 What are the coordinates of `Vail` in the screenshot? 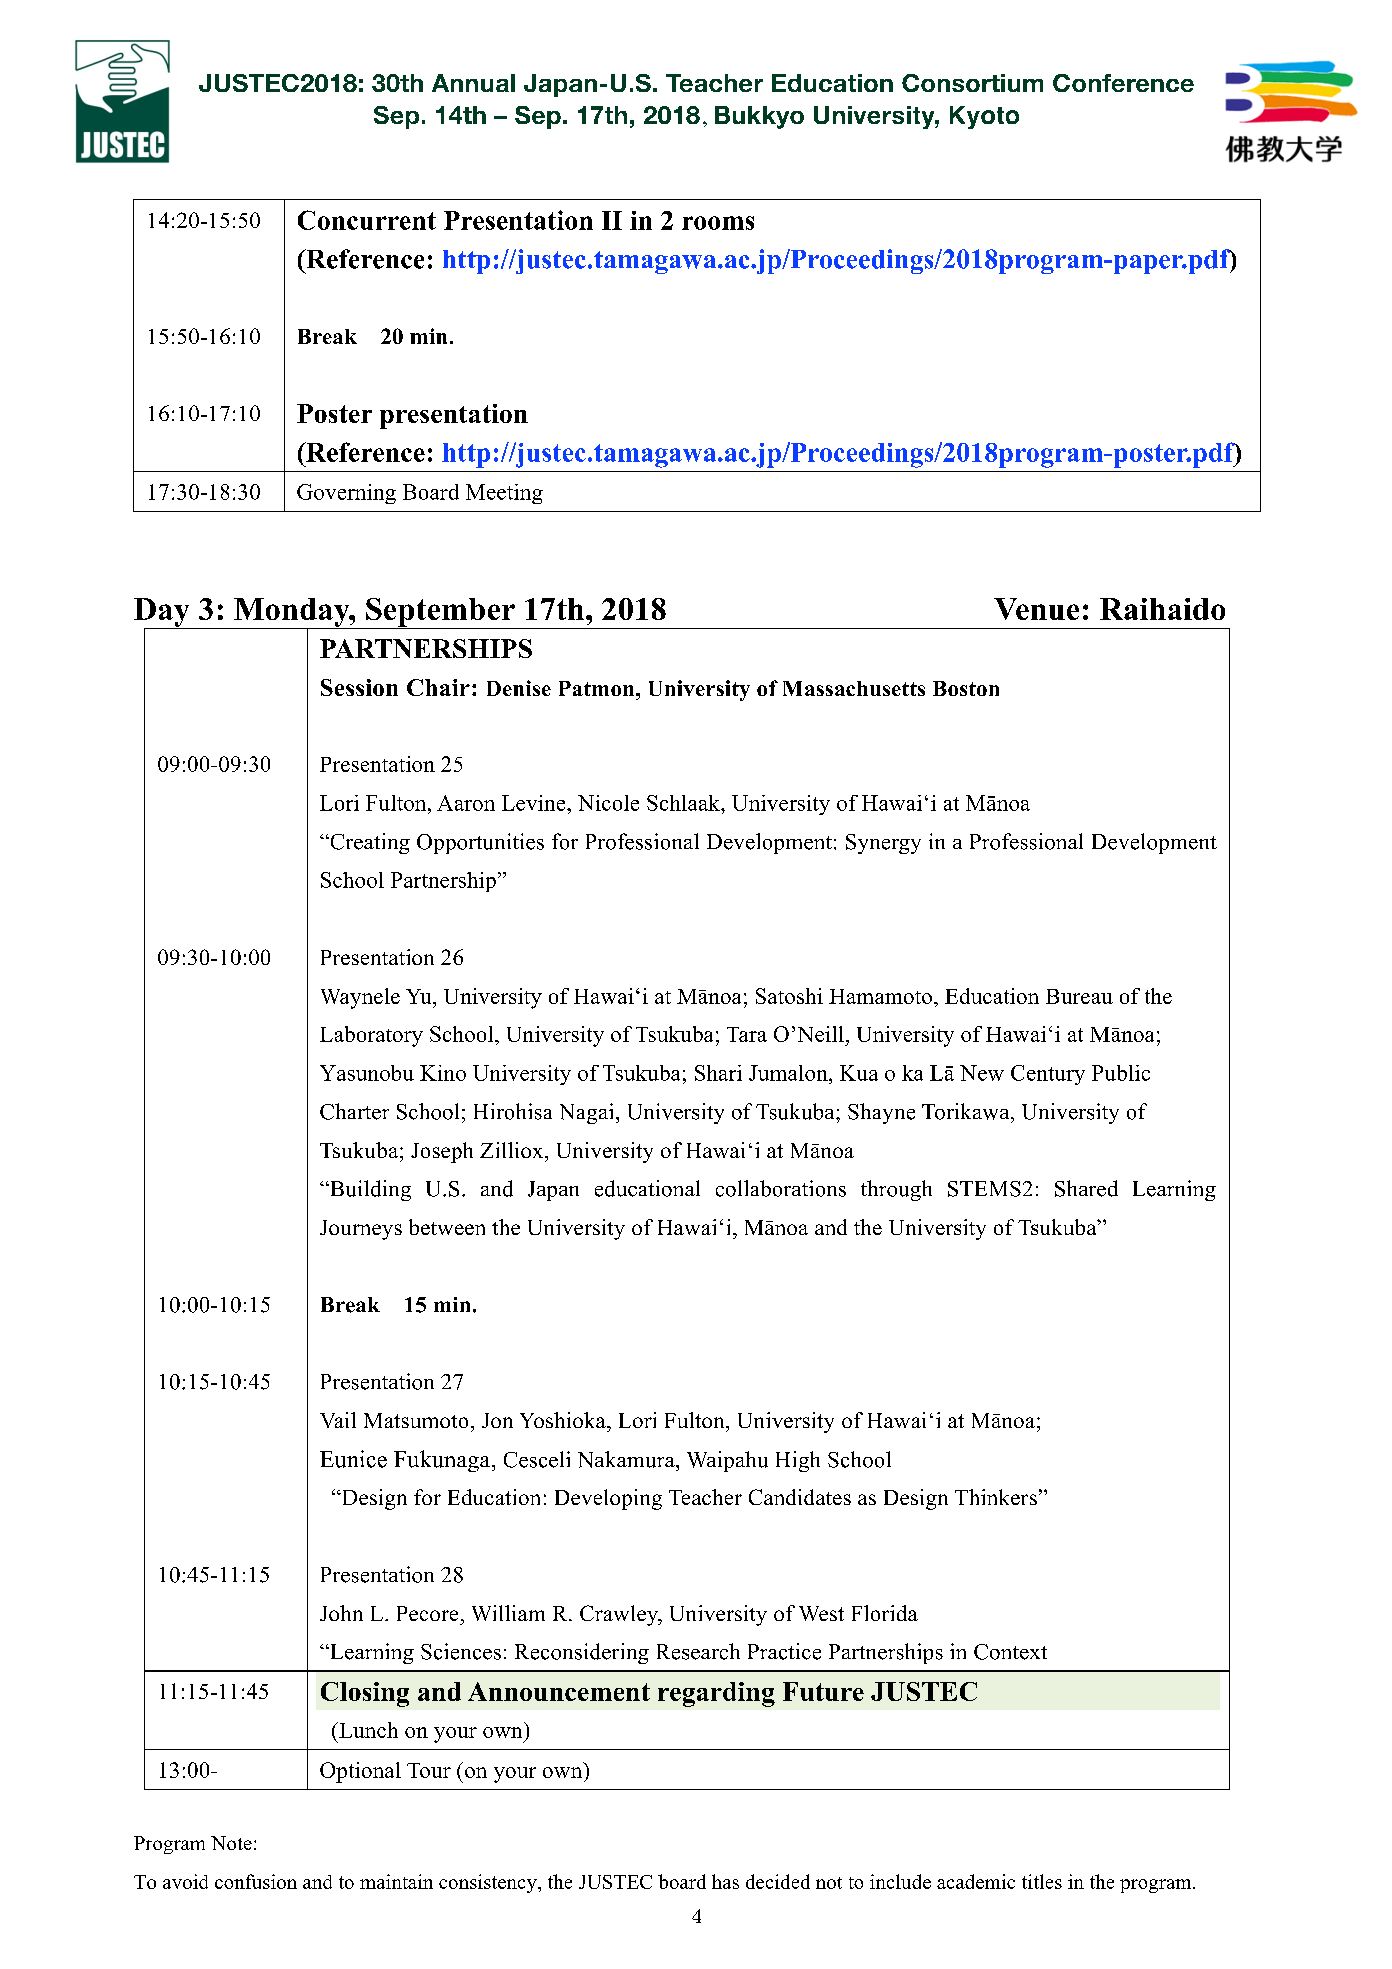 It's located at (338, 1420).
